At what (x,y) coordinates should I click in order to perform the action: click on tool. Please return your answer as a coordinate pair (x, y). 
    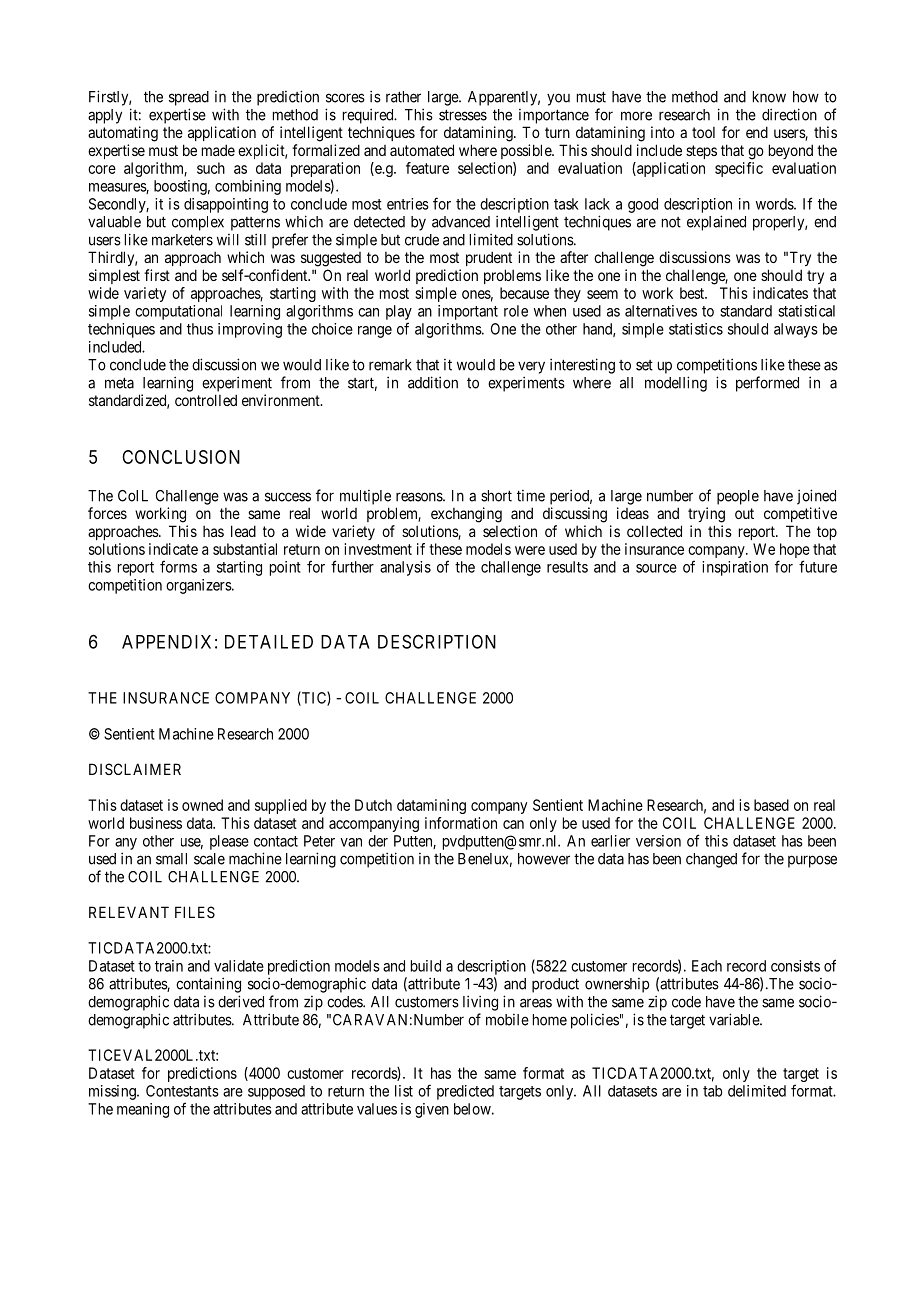
    Looking at the image, I should click on (703, 132).
